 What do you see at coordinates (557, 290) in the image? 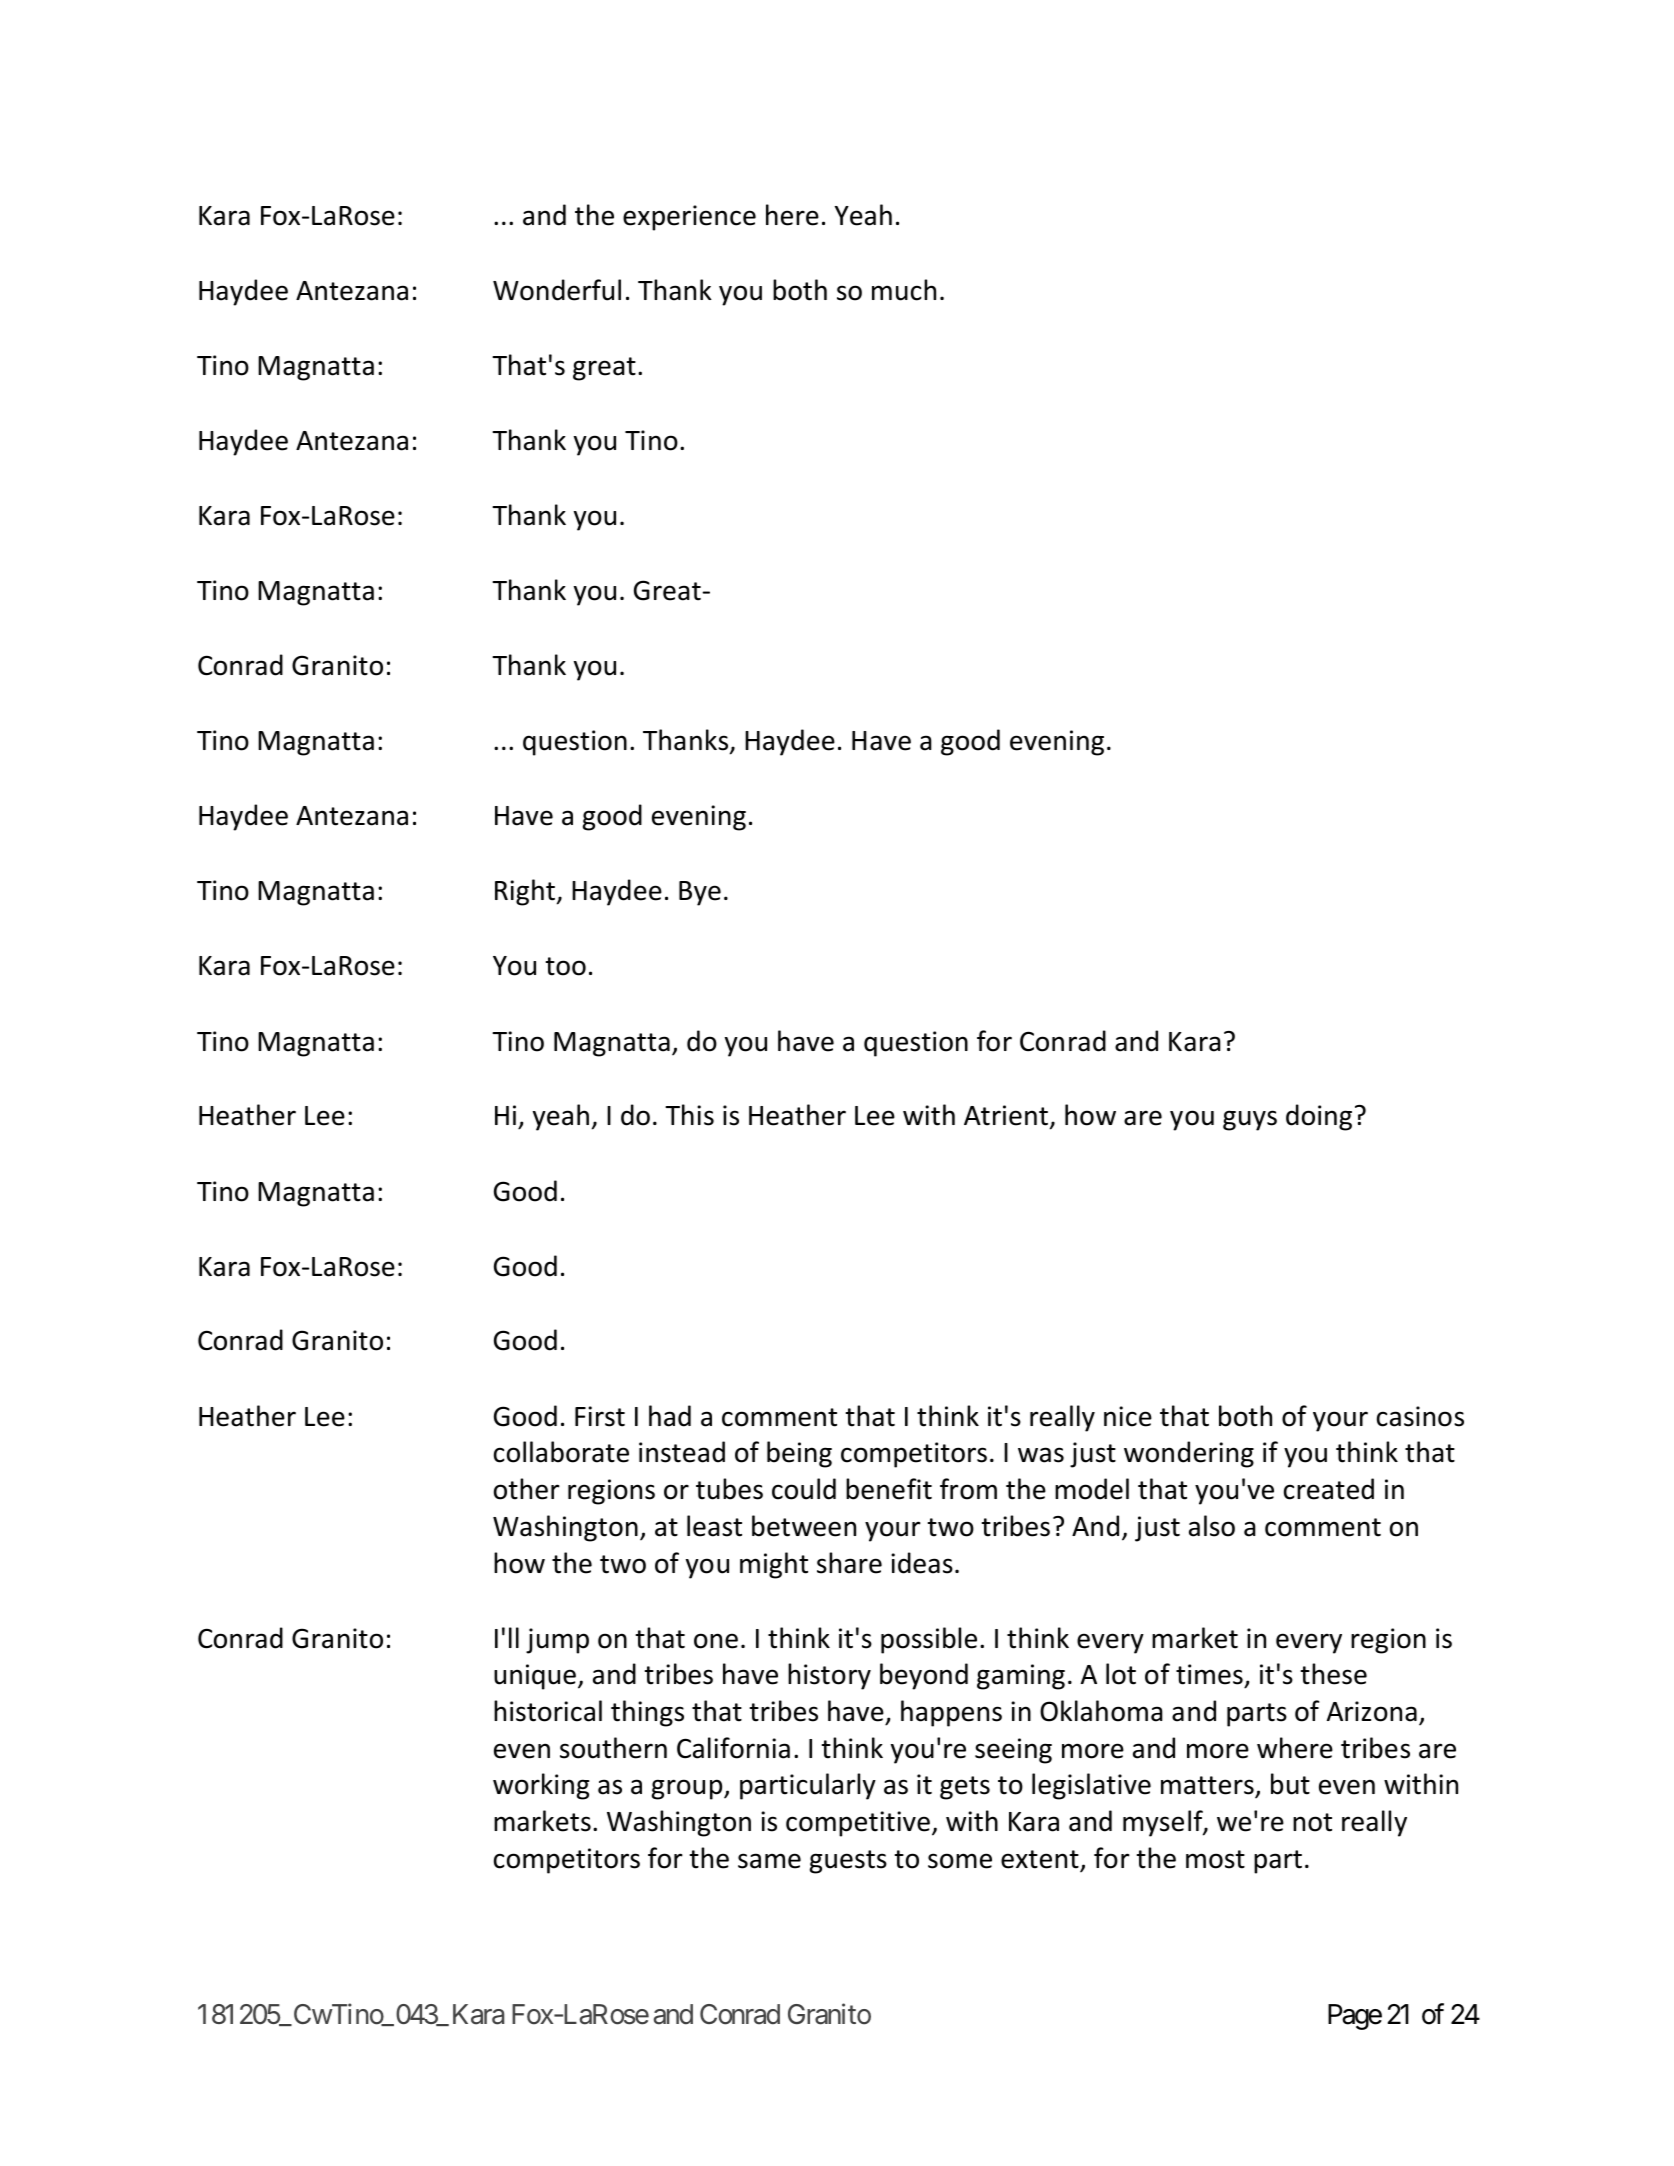
I see `Wonderful` at bounding box center [557, 290].
